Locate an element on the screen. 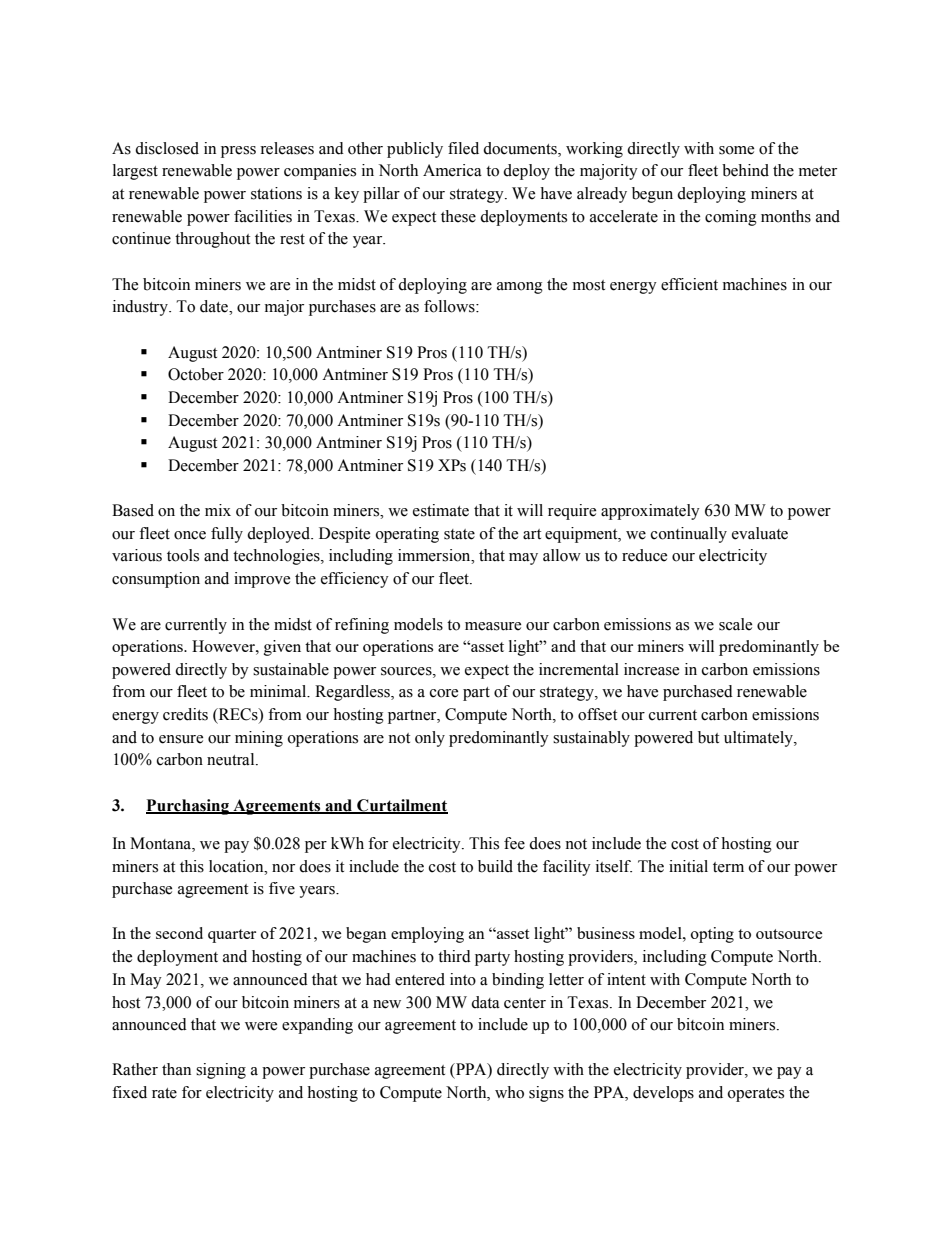  who is located at coordinates (509, 1092).
